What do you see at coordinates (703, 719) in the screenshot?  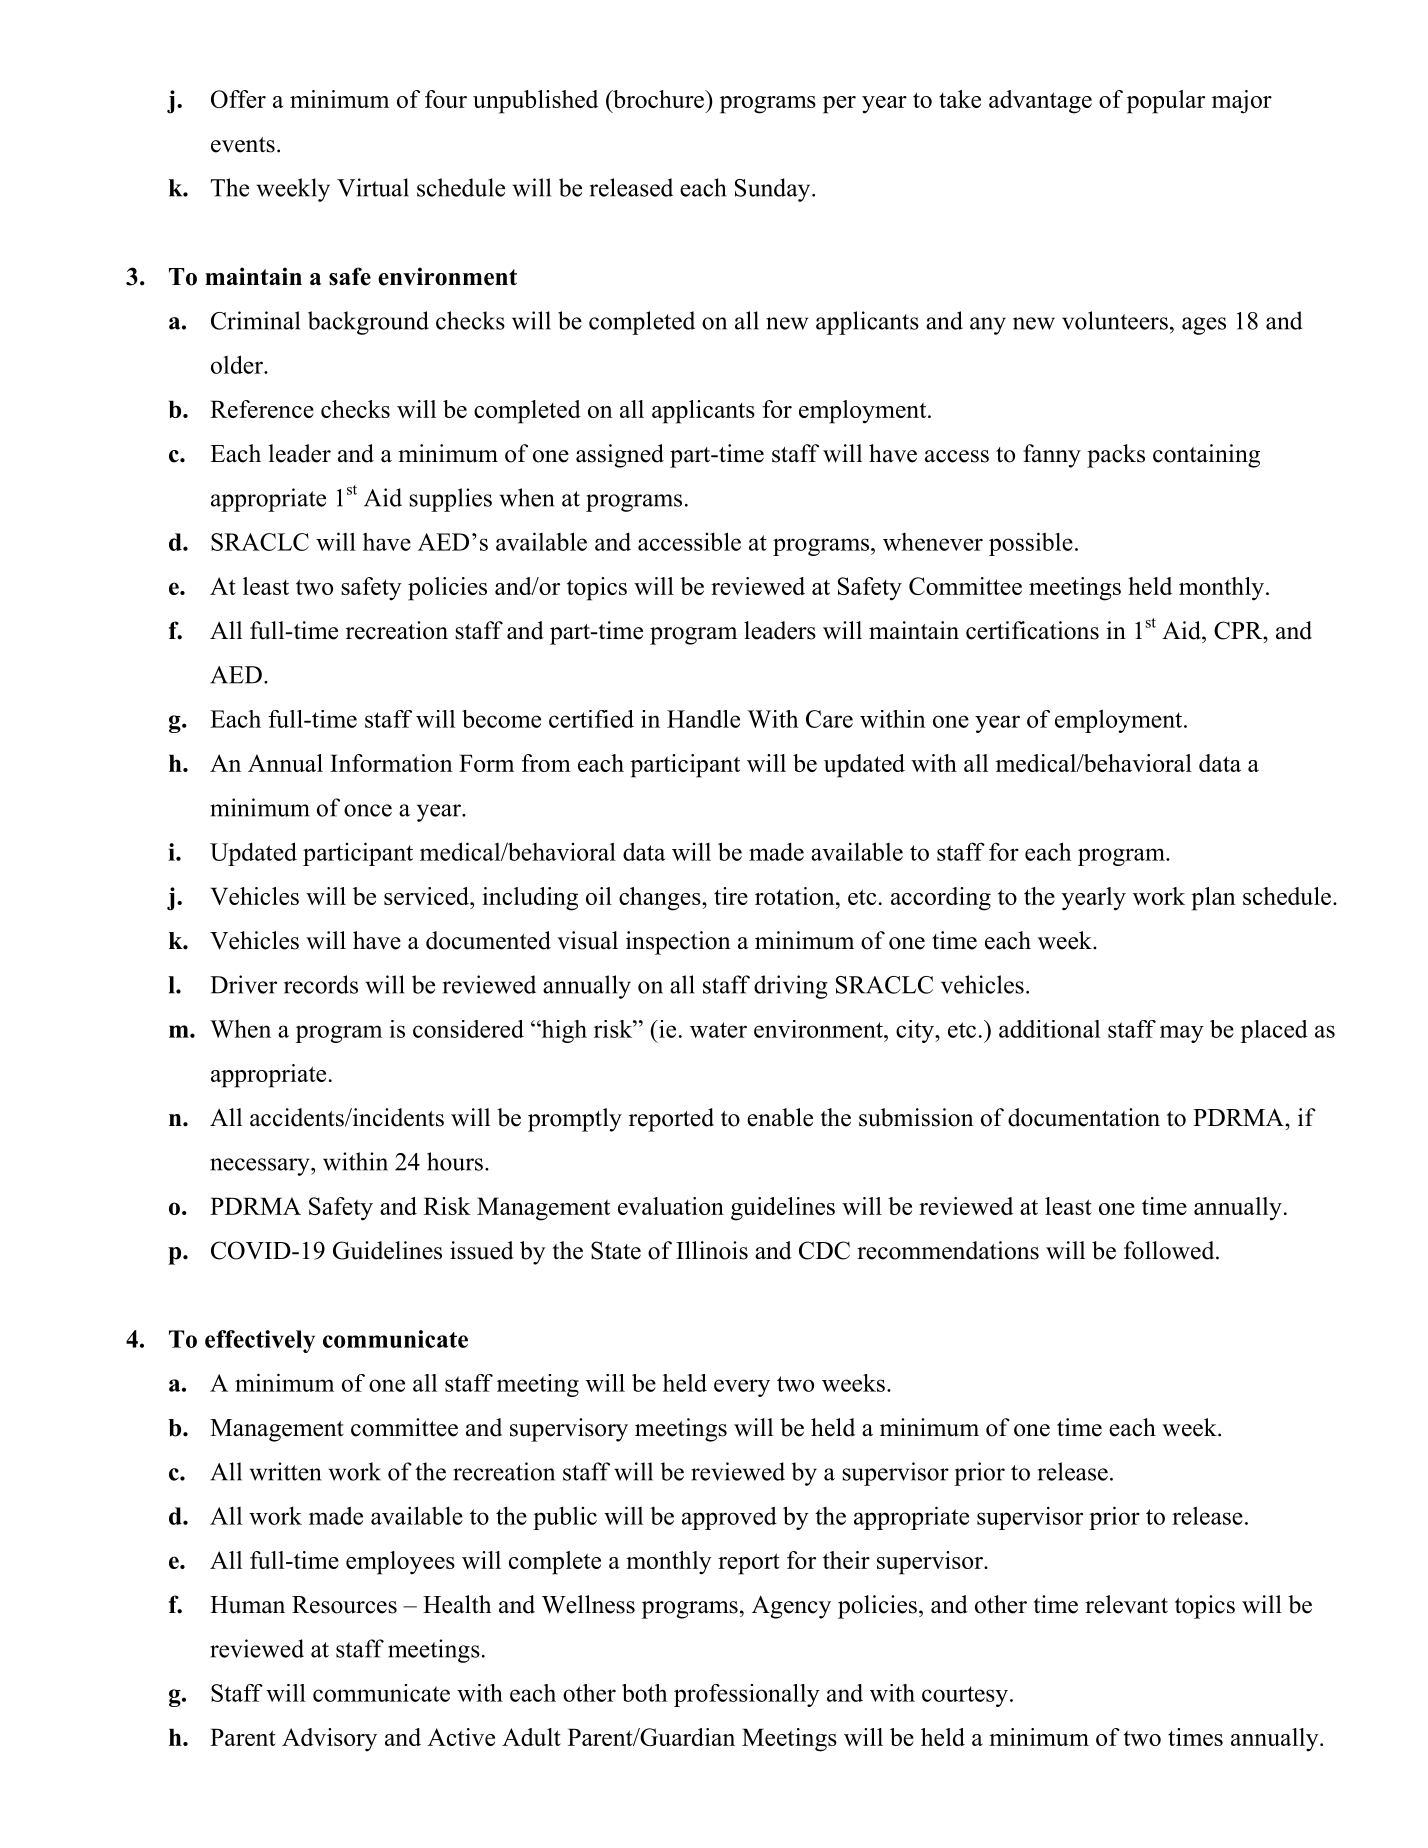 I see `Handle` at bounding box center [703, 719].
